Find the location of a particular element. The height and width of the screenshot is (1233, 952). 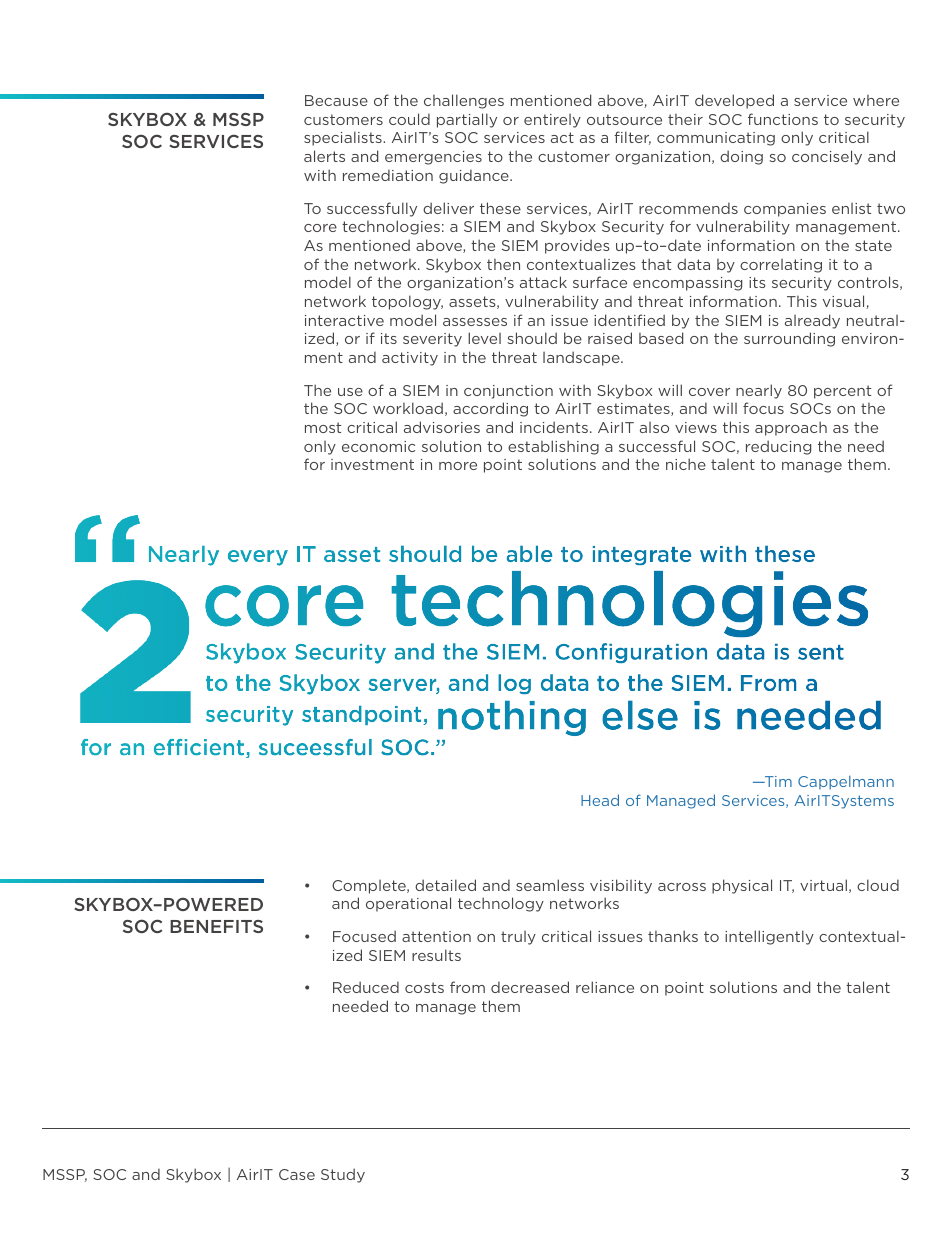

decreased is located at coordinates (530, 987).
